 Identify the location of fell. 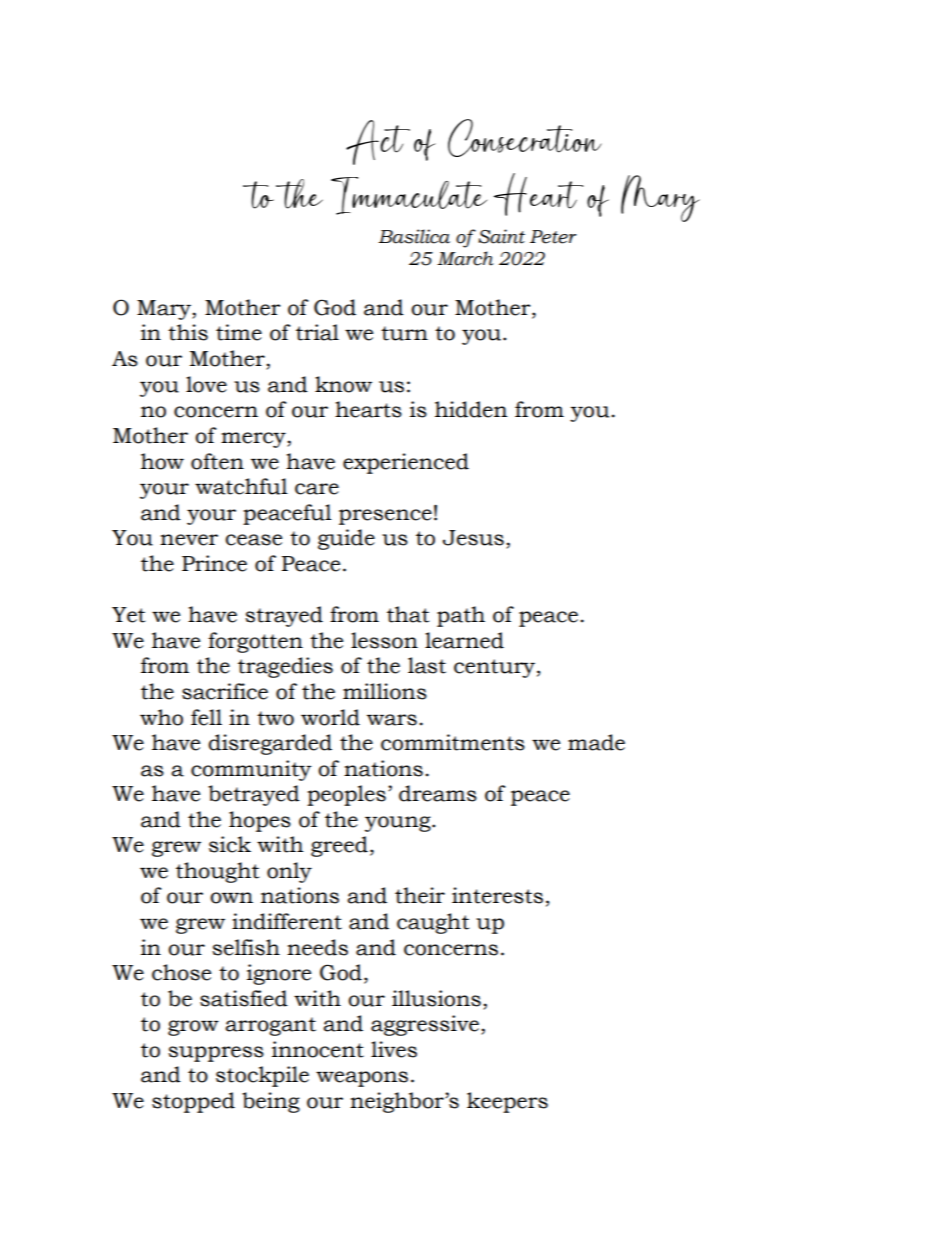
(206, 717).
